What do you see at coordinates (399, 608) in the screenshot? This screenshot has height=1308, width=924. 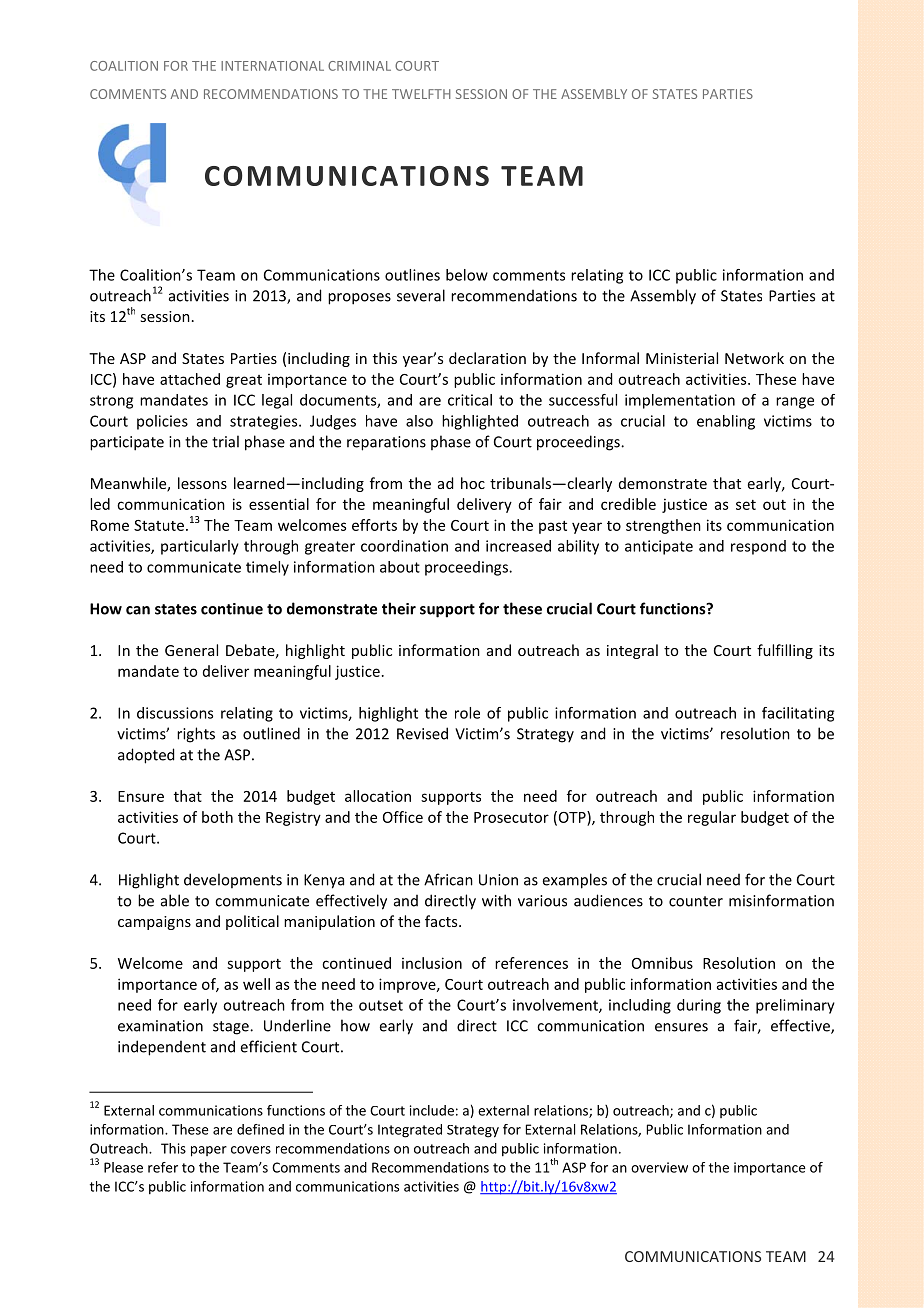 I see `their` at bounding box center [399, 608].
